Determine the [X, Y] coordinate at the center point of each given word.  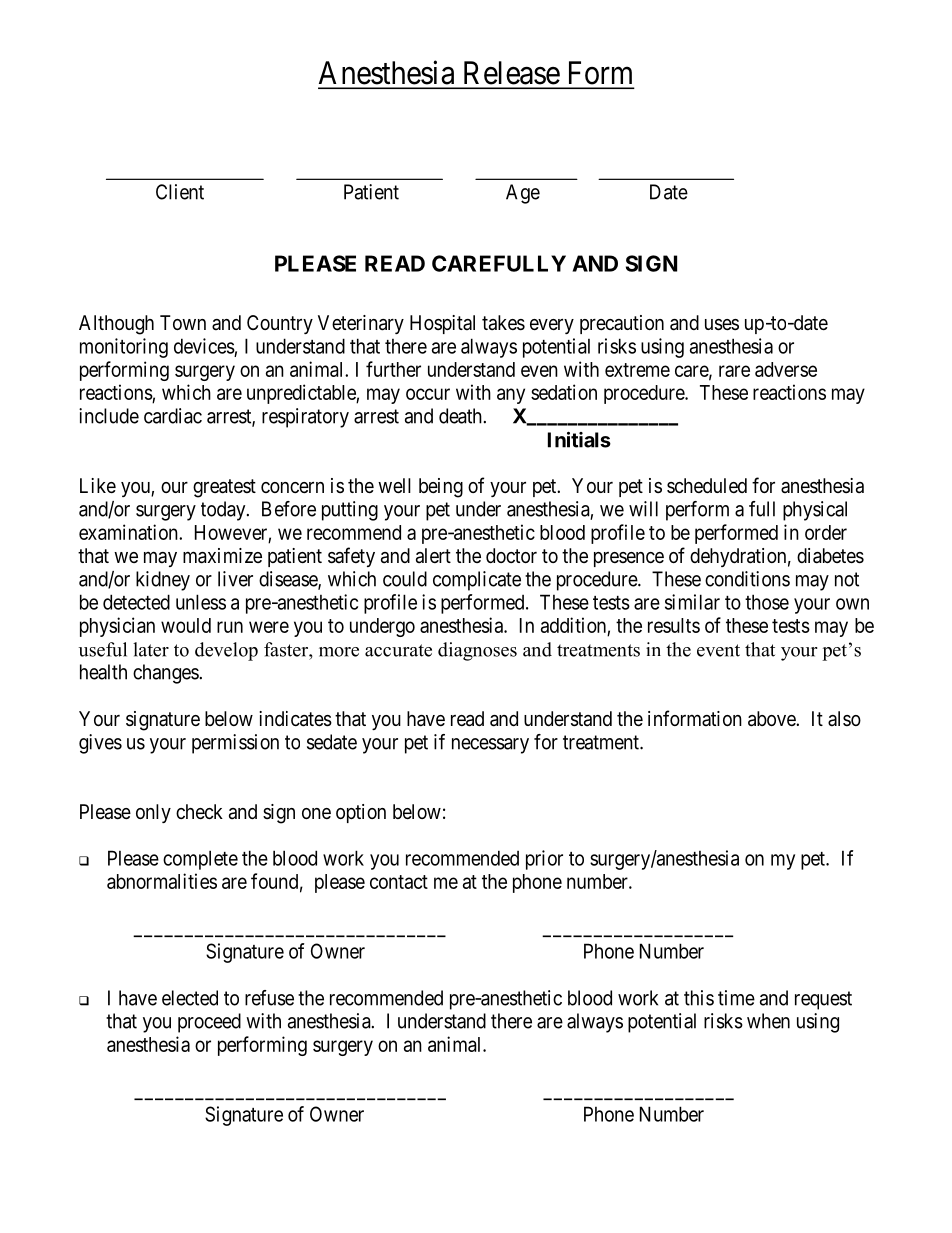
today [224, 511]
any [511, 396]
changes [166, 674]
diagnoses [477, 651]
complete [200, 860]
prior [544, 860]
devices [204, 346]
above [772, 719]
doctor [511, 555]
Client [180, 192]
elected [190, 998]
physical [815, 511]
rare [734, 371]
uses [722, 325]
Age [523, 194]
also [844, 718]
